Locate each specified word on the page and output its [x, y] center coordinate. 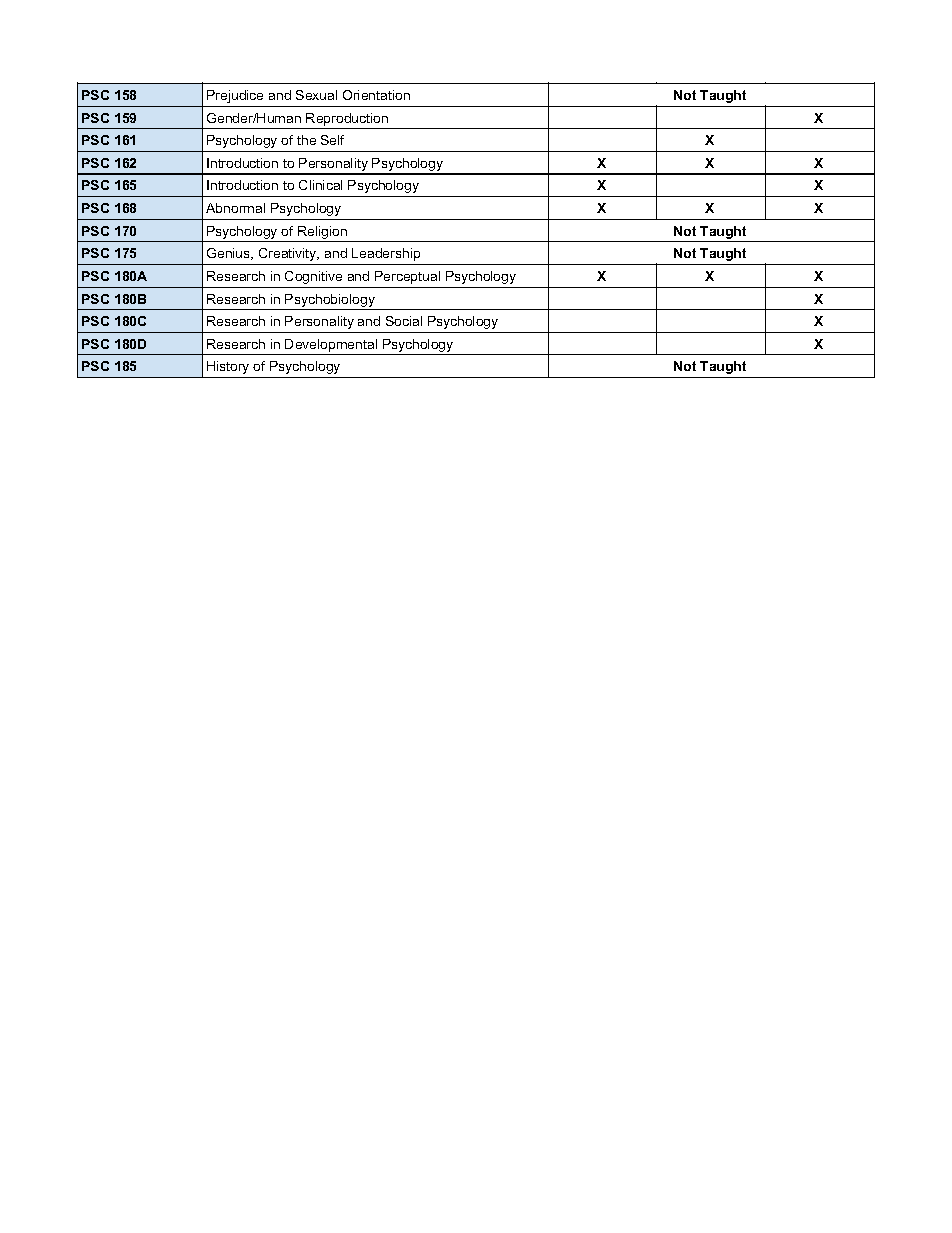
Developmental [331, 345]
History [228, 367]
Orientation [376, 95]
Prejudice [235, 96]
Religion [322, 234]
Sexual [316, 95]
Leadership [386, 254]
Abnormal [235, 208]
